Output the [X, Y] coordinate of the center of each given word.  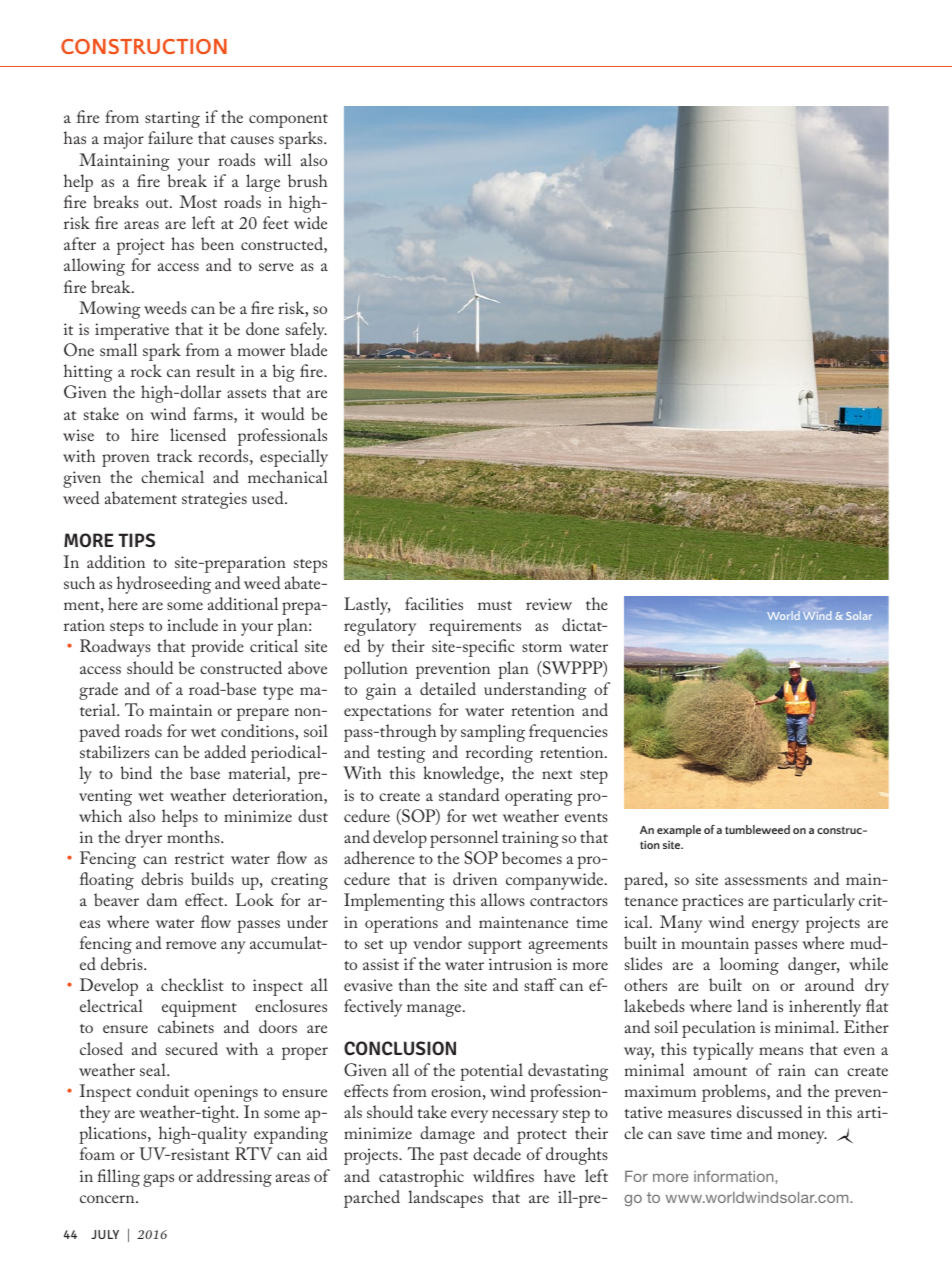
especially [294, 458]
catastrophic [421, 1178]
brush [308, 180]
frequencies [568, 733]
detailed [448, 688]
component [288, 121]
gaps [158, 1180]
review [549, 604]
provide [217, 648]
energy [775, 926]
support [495, 947]
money [802, 1137]
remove [191, 945]
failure [170, 137]
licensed [198, 434]
